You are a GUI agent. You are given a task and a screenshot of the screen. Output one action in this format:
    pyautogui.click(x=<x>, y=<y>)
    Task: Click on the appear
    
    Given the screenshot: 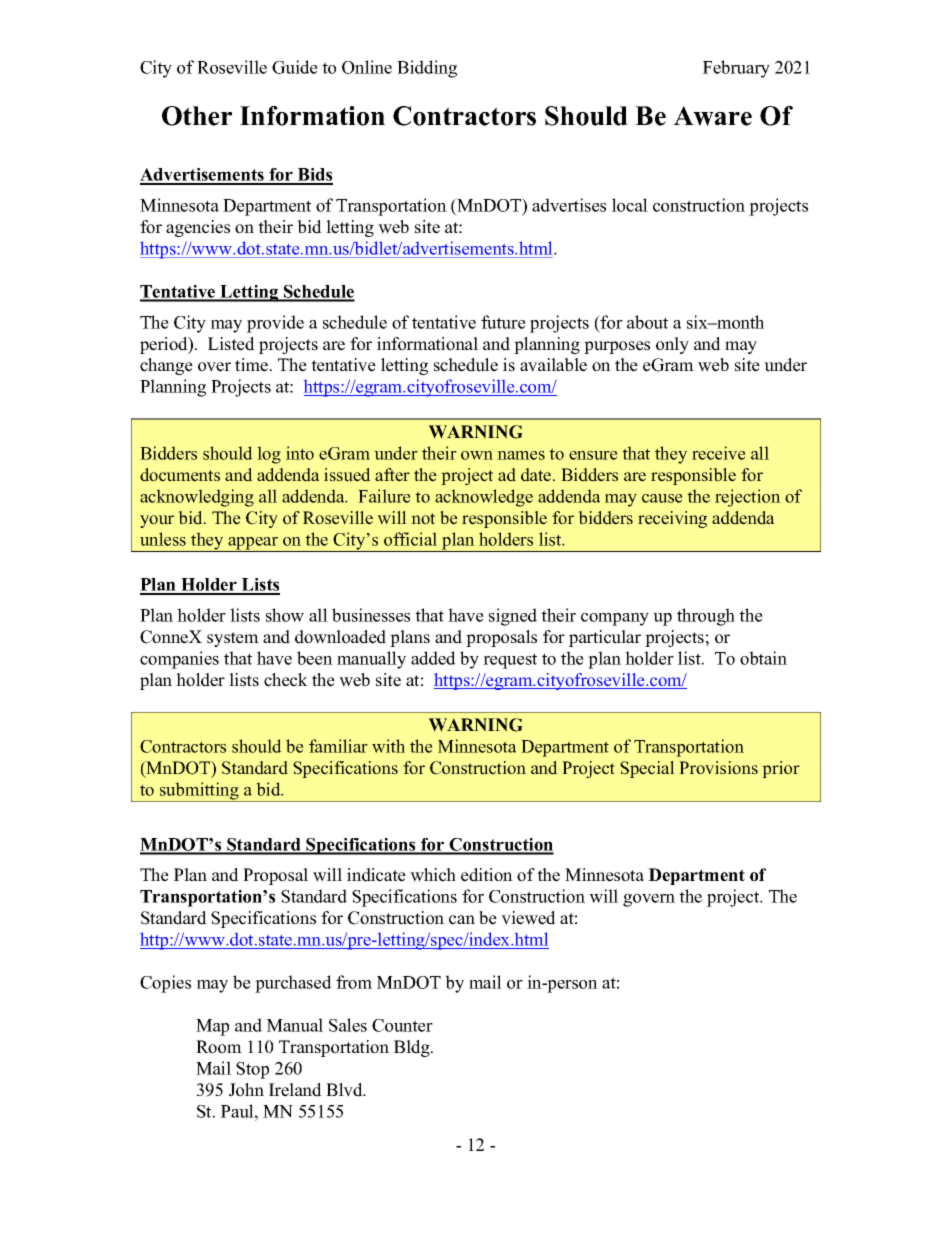 What is the action you would take?
    pyautogui.click(x=253, y=544)
